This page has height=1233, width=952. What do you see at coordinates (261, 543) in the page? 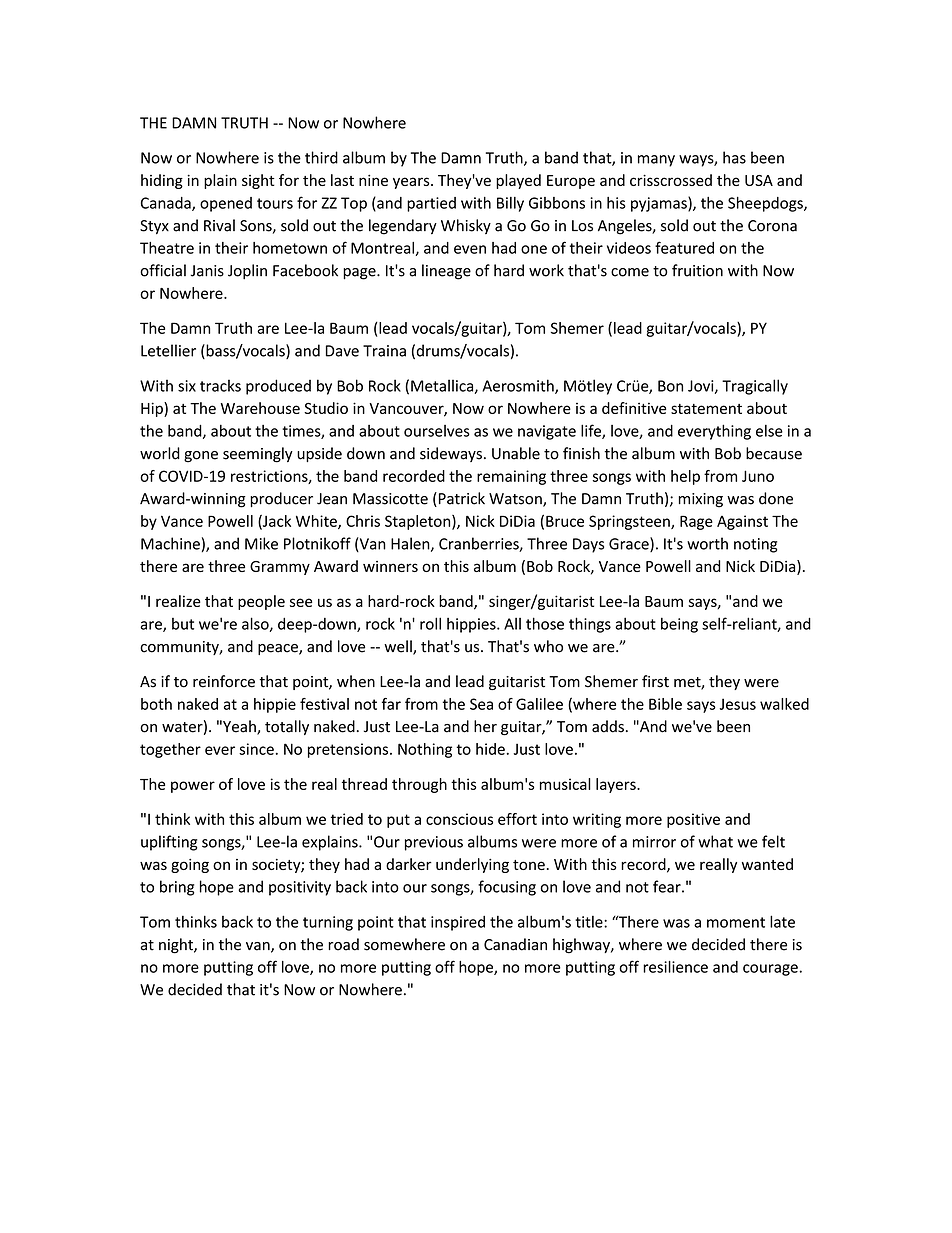
I see `Mike` at bounding box center [261, 543].
